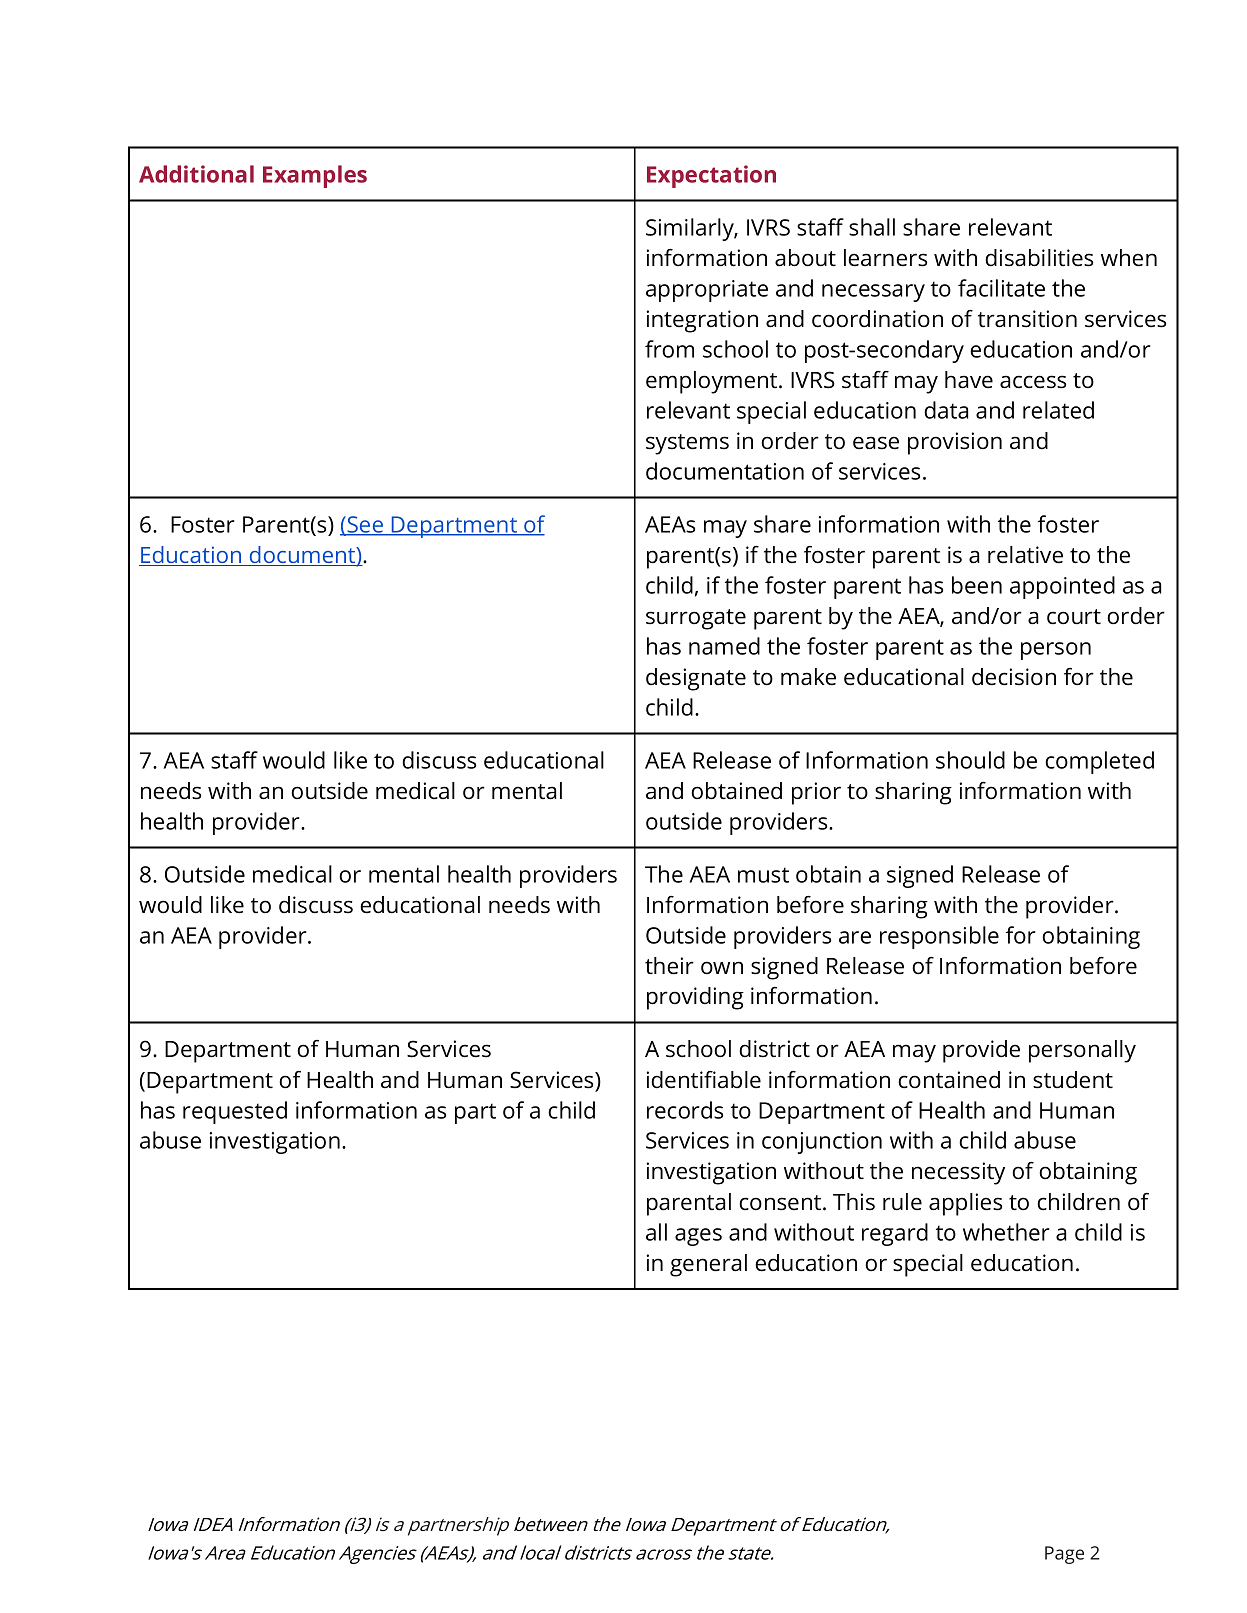  Describe the element at coordinates (708, 1265) in the page. I see `general` at that location.
